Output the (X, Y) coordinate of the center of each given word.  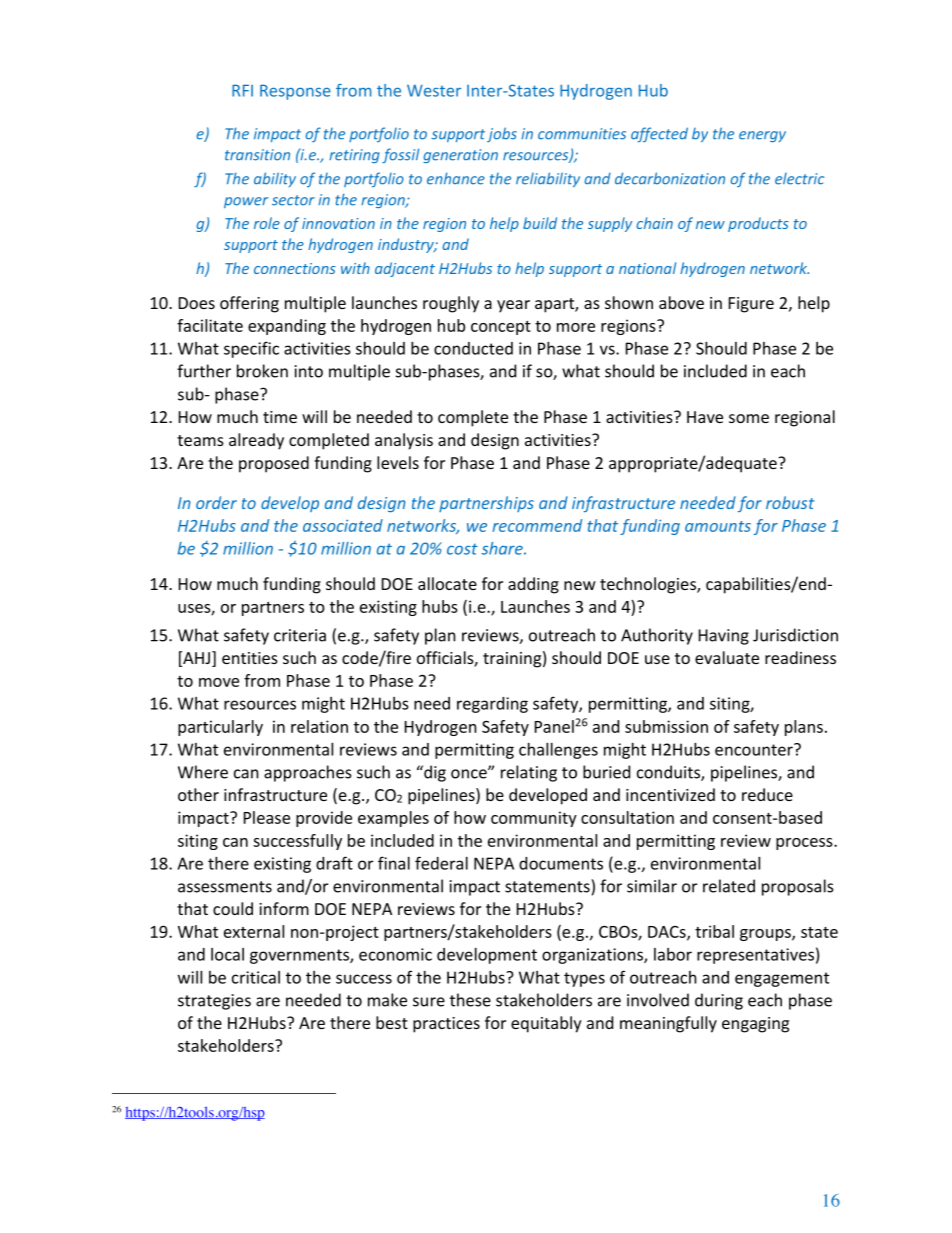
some (749, 418)
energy (762, 136)
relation (319, 726)
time (280, 417)
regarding (492, 705)
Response (295, 92)
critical (256, 977)
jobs (502, 134)
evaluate (727, 657)
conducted (473, 348)
